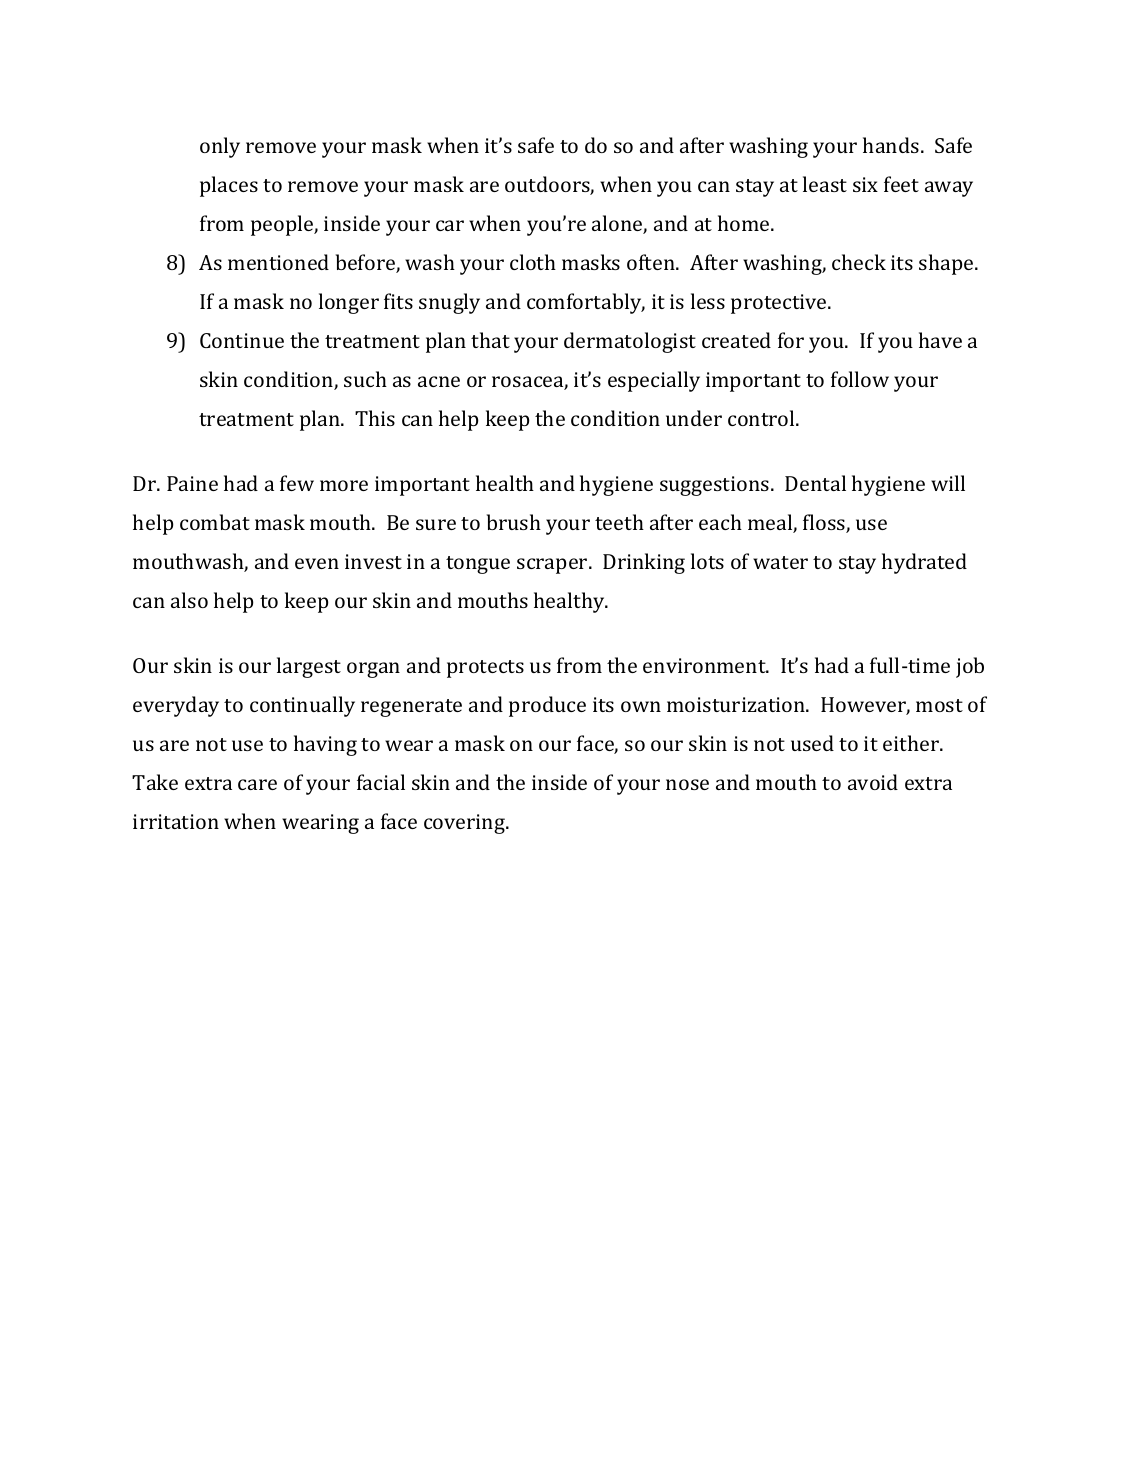  Describe the element at coordinates (865, 184) in the screenshot. I see `six` at that location.
